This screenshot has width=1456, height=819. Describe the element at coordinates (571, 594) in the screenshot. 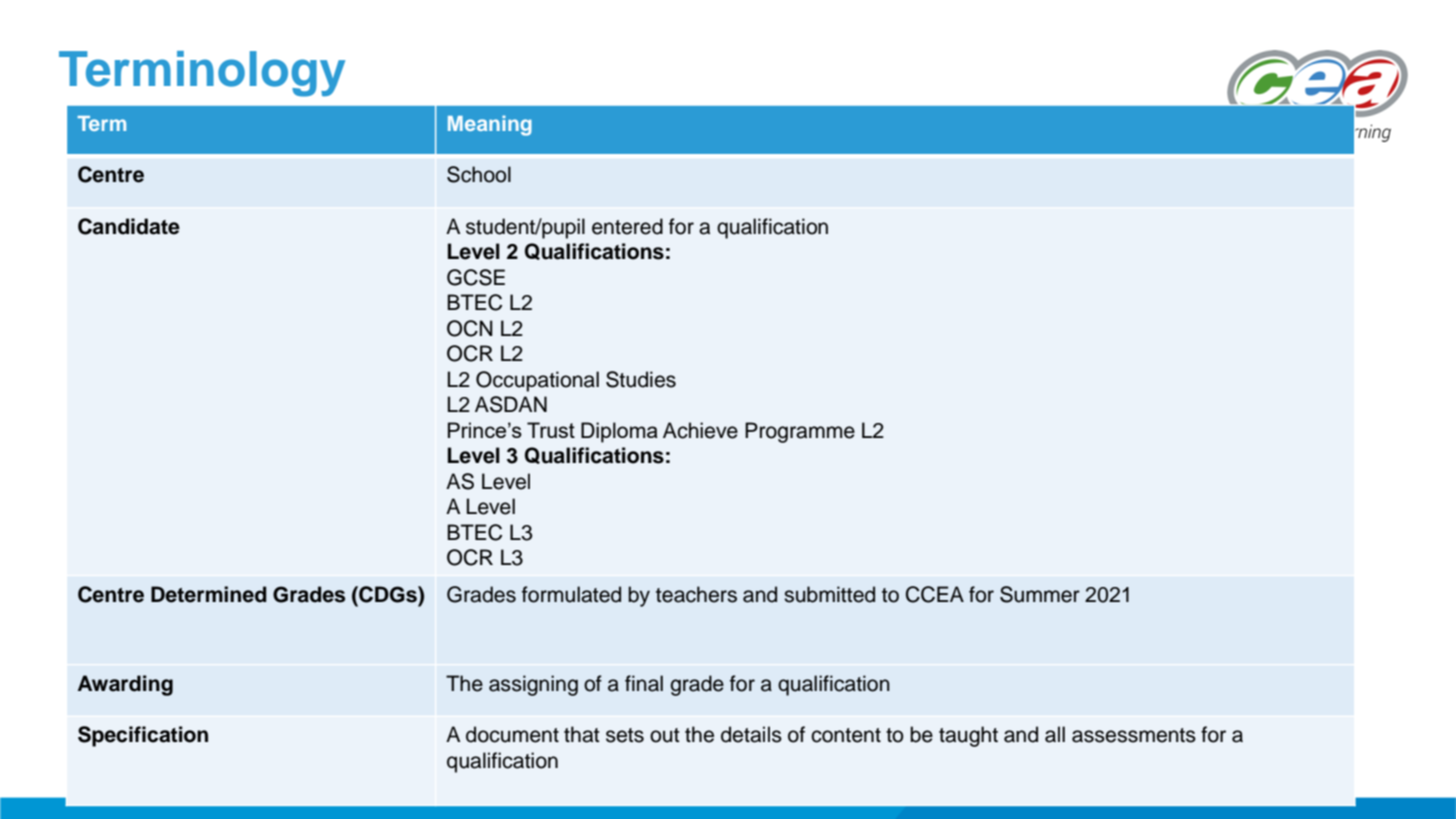

I see `formulated` at that location.
